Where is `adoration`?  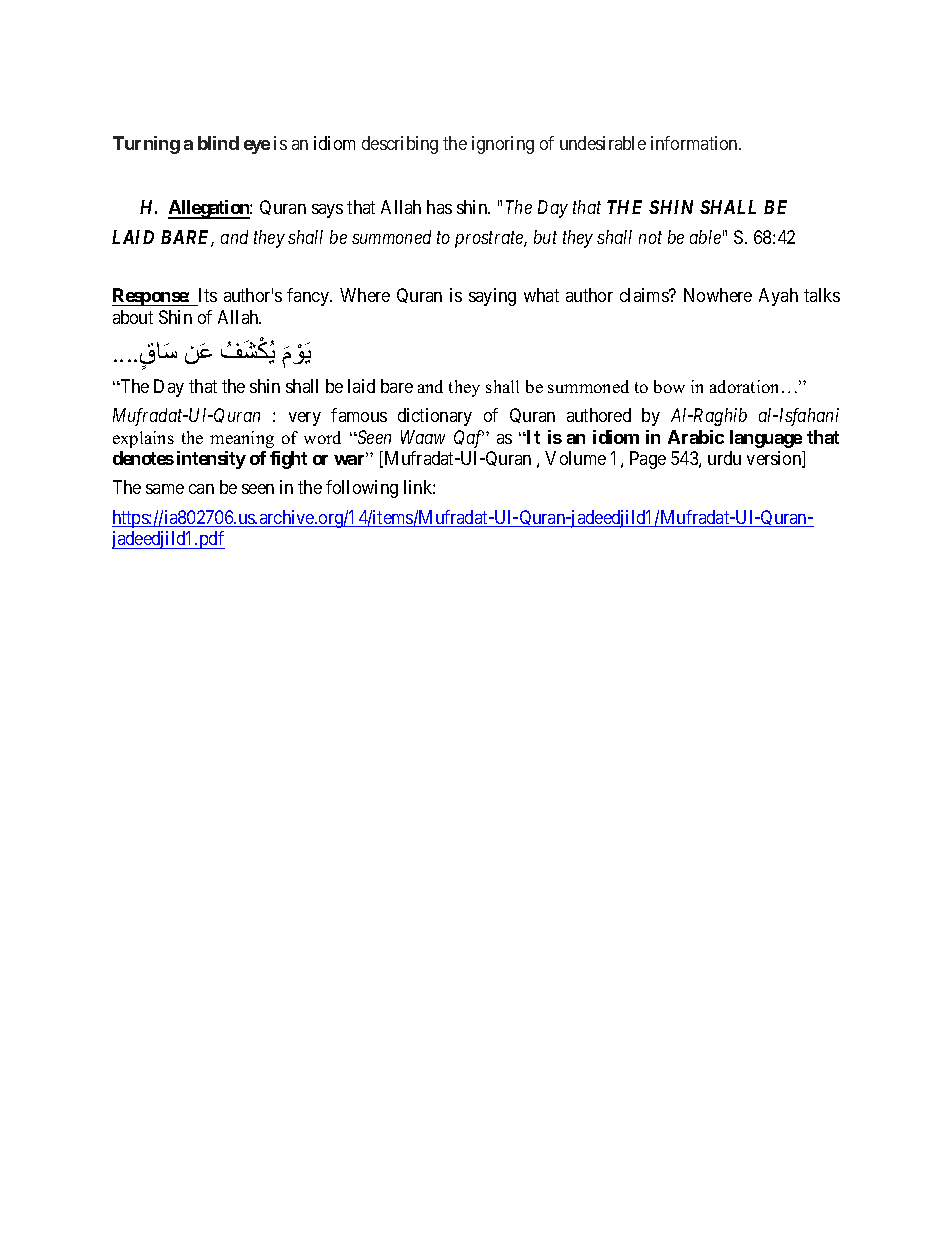
adoration is located at coordinates (744, 386).
